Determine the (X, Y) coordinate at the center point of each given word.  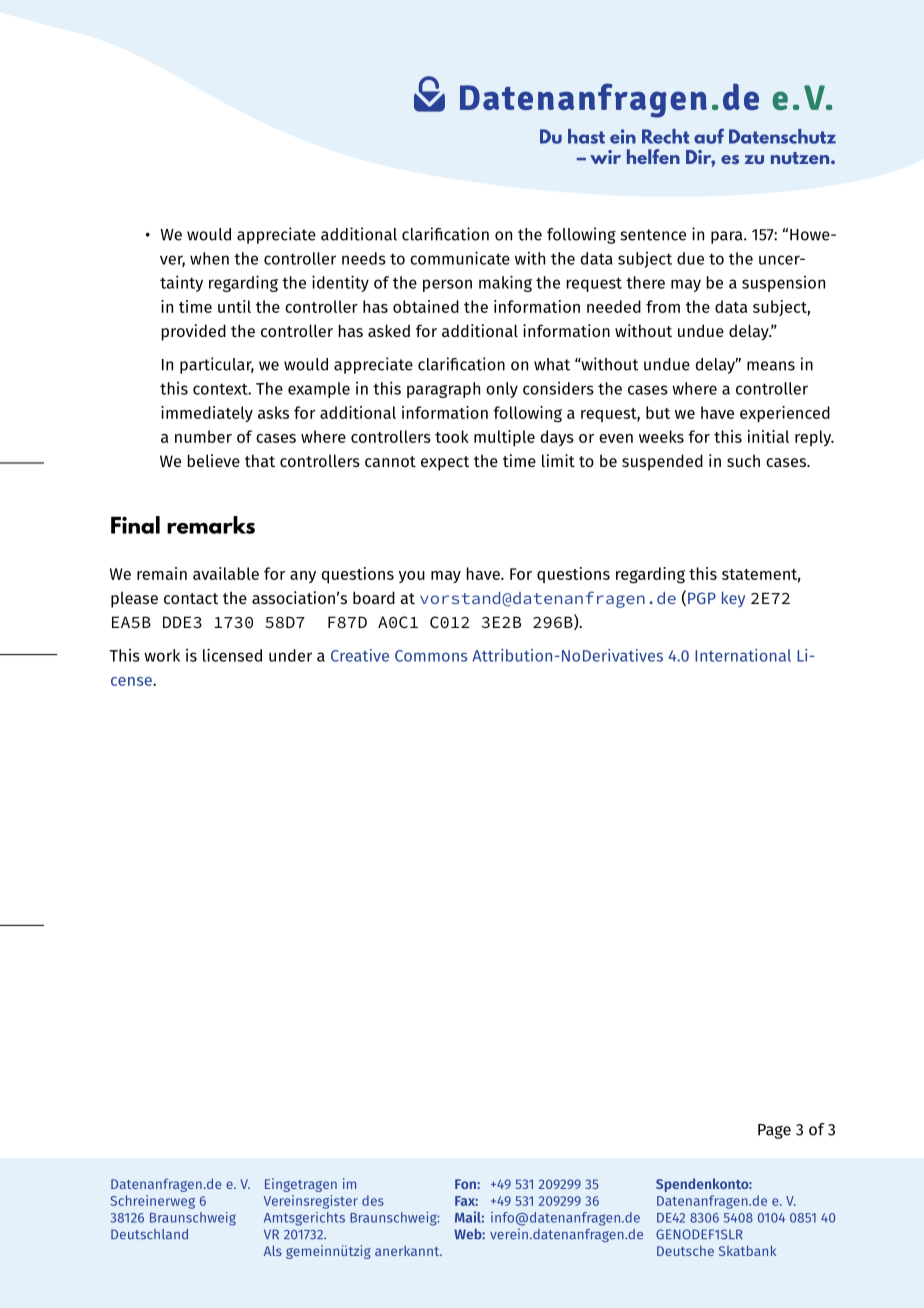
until (234, 306)
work (162, 655)
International (743, 655)
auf (709, 136)
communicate (460, 258)
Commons (431, 656)
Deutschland (149, 1234)
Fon (466, 1184)
